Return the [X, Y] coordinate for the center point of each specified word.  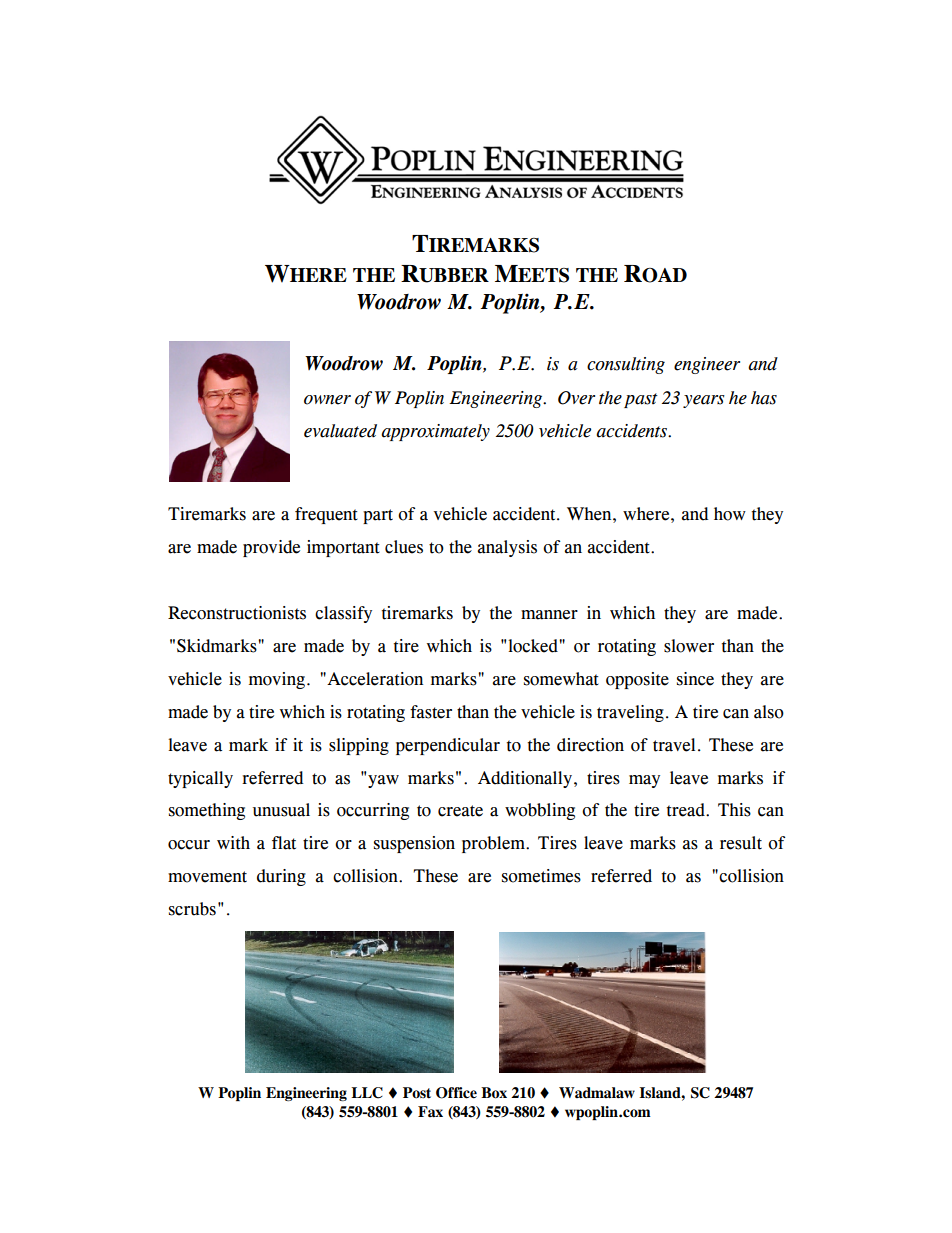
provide [271, 548]
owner [327, 400]
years [704, 401]
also [769, 712]
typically [200, 779]
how [730, 514]
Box [494, 1093]
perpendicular [448, 746]
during [281, 877]
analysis [507, 548]
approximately [435, 432]
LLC [367, 1093]
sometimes [541, 876]
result [741, 843]
